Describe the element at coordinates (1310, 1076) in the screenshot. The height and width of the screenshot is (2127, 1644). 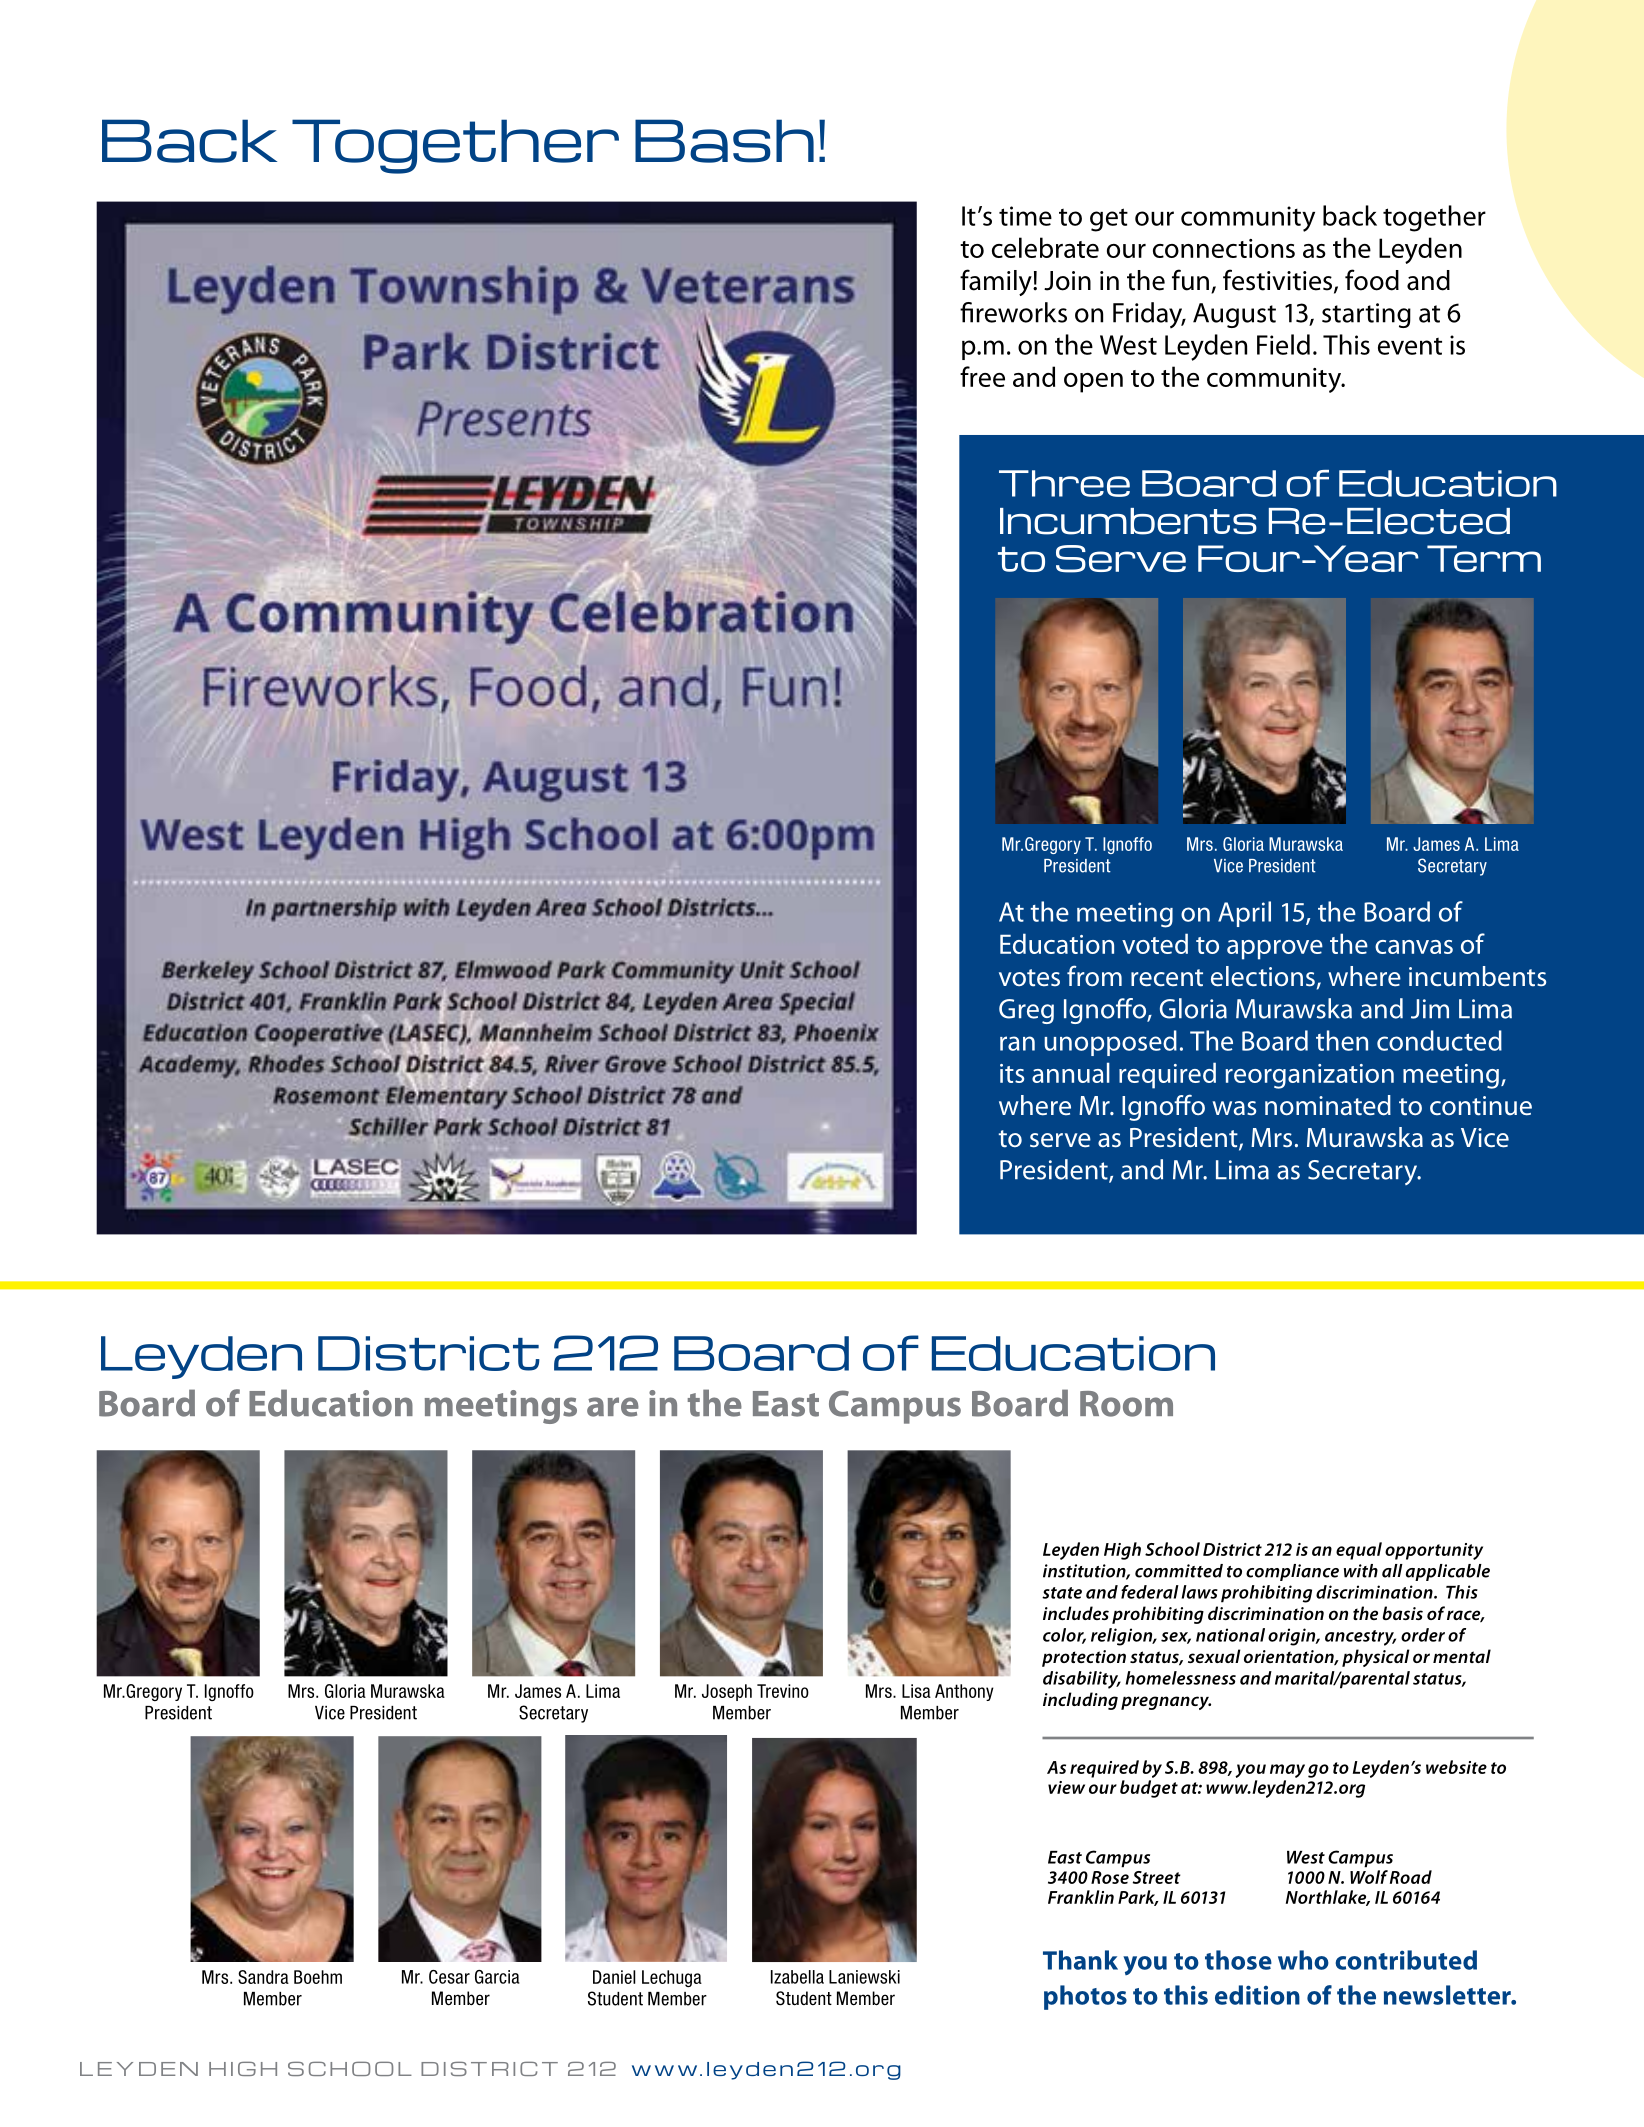
I see `reorganization` at that location.
